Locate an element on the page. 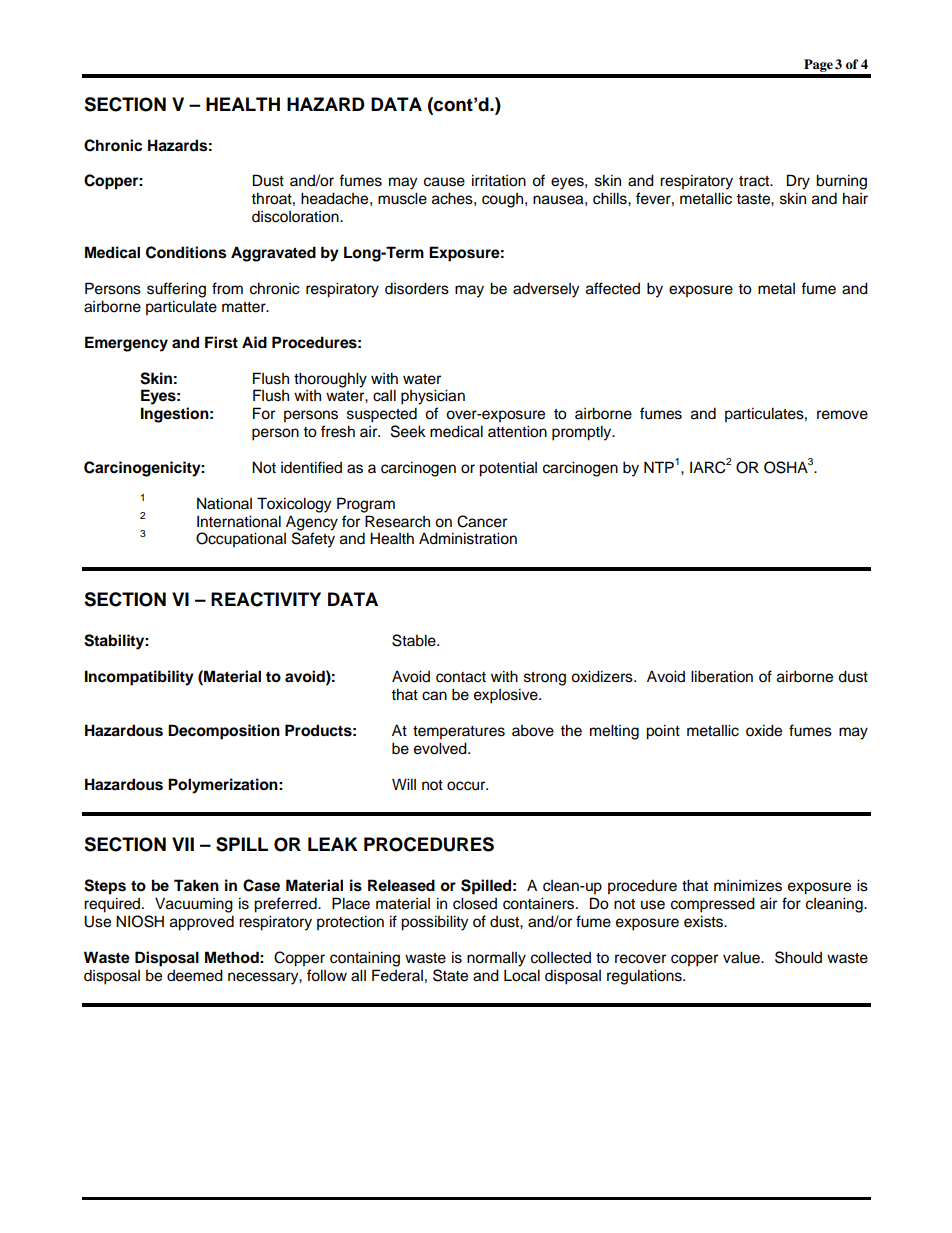 Image resolution: width=952 pixels, height=1233 pixels. REACTIVITY is located at coordinates (266, 599).
